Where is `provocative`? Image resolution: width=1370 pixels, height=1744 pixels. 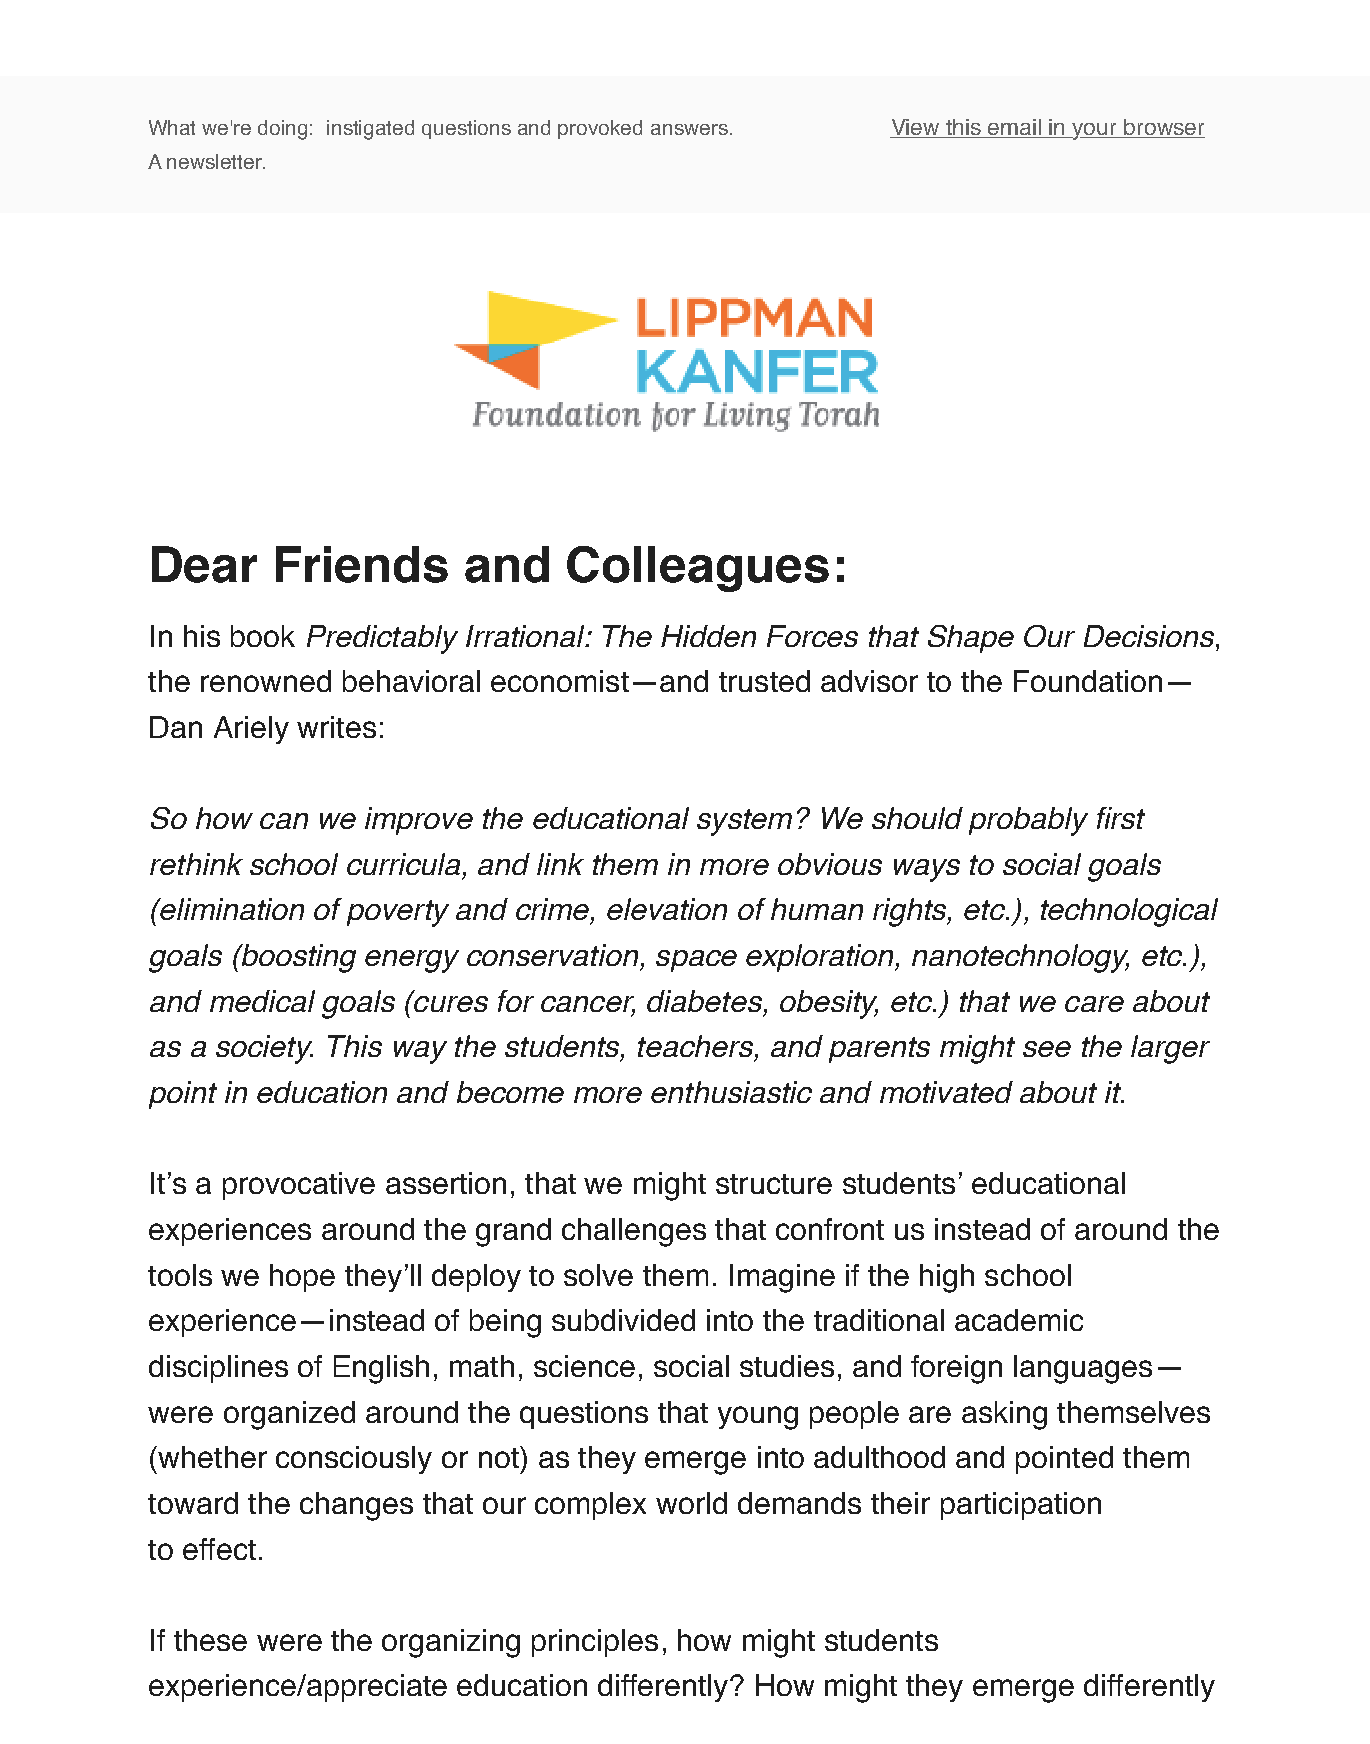 provocative is located at coordinates (299, 1186).
